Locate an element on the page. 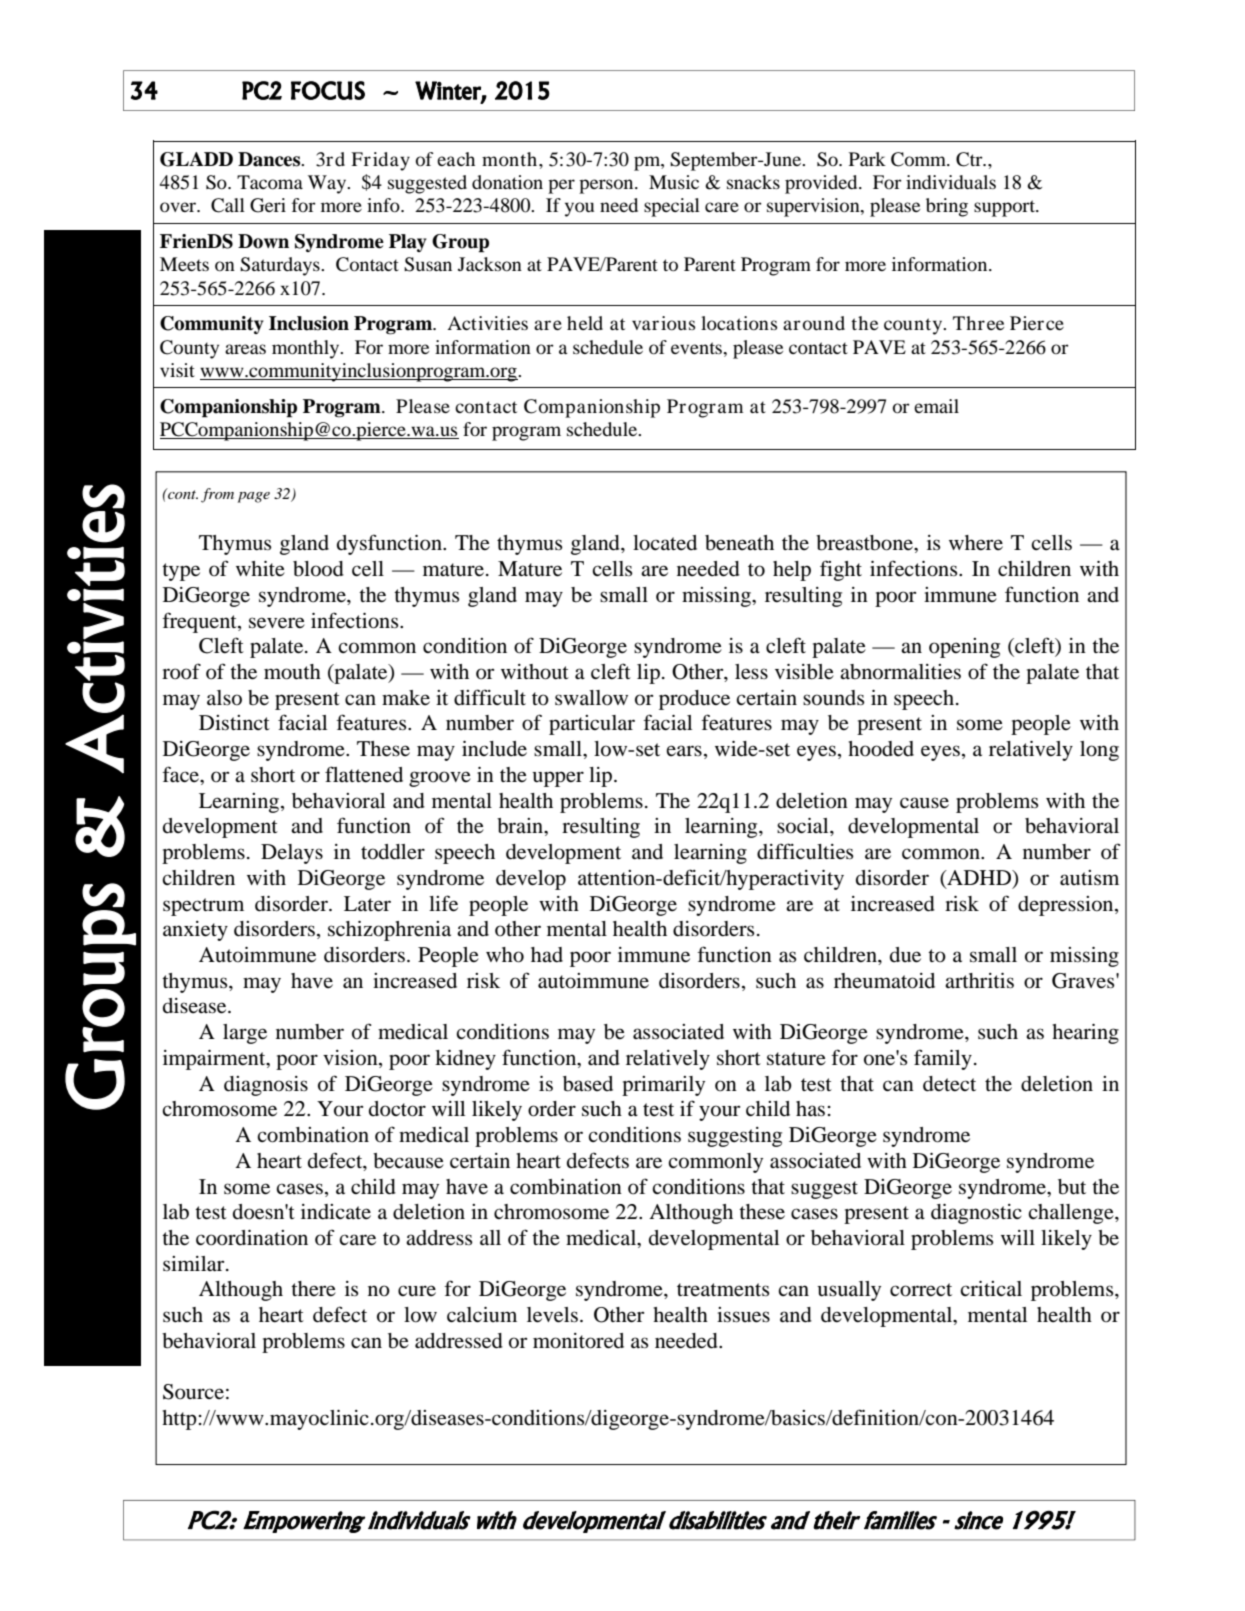  there is located at coordinates (313, 1289).
